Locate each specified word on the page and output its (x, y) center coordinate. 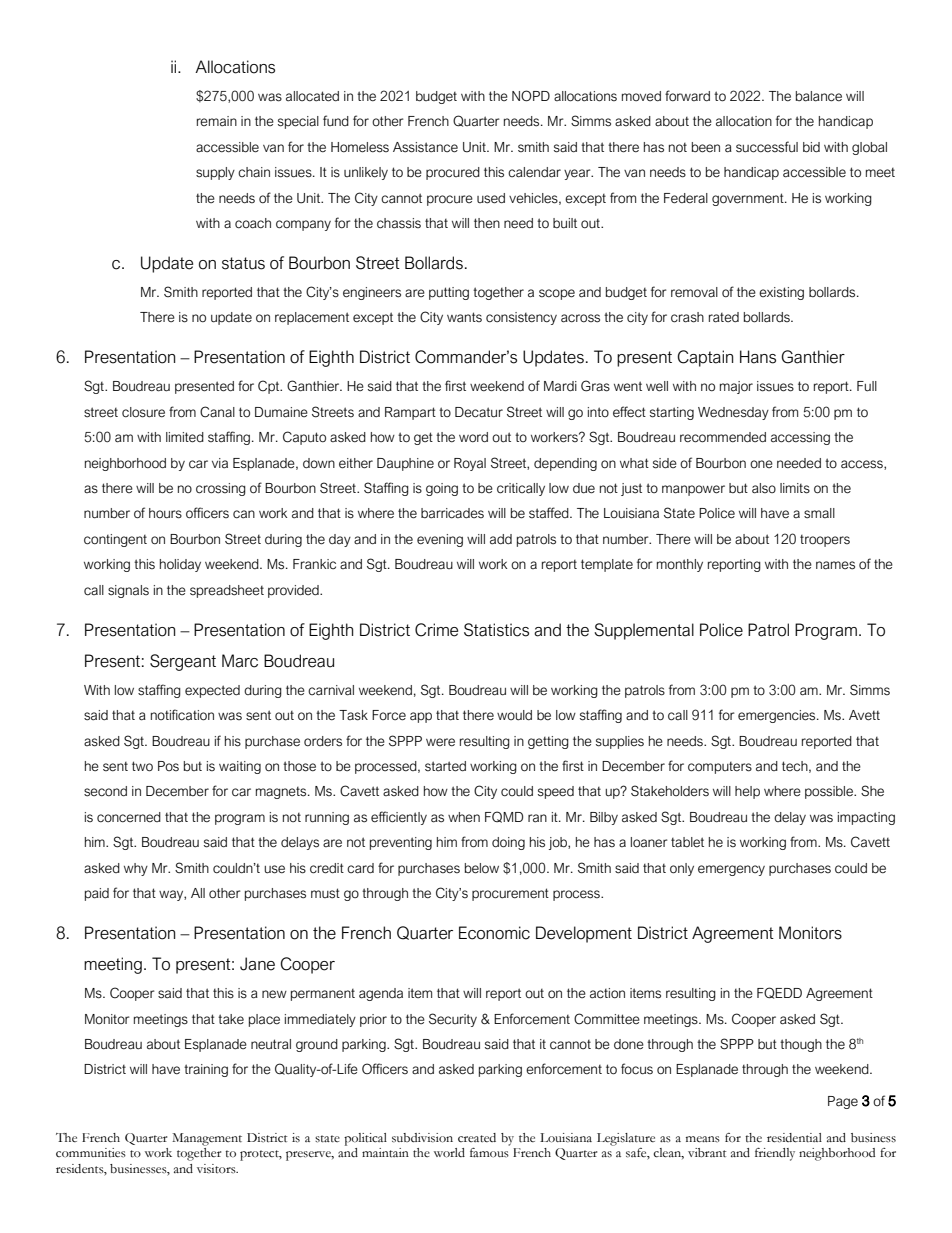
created (477, 1137)
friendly (775, 1154)
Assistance (425, 147)
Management (207, 1139)
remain (217, 121)
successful (767, 147)
